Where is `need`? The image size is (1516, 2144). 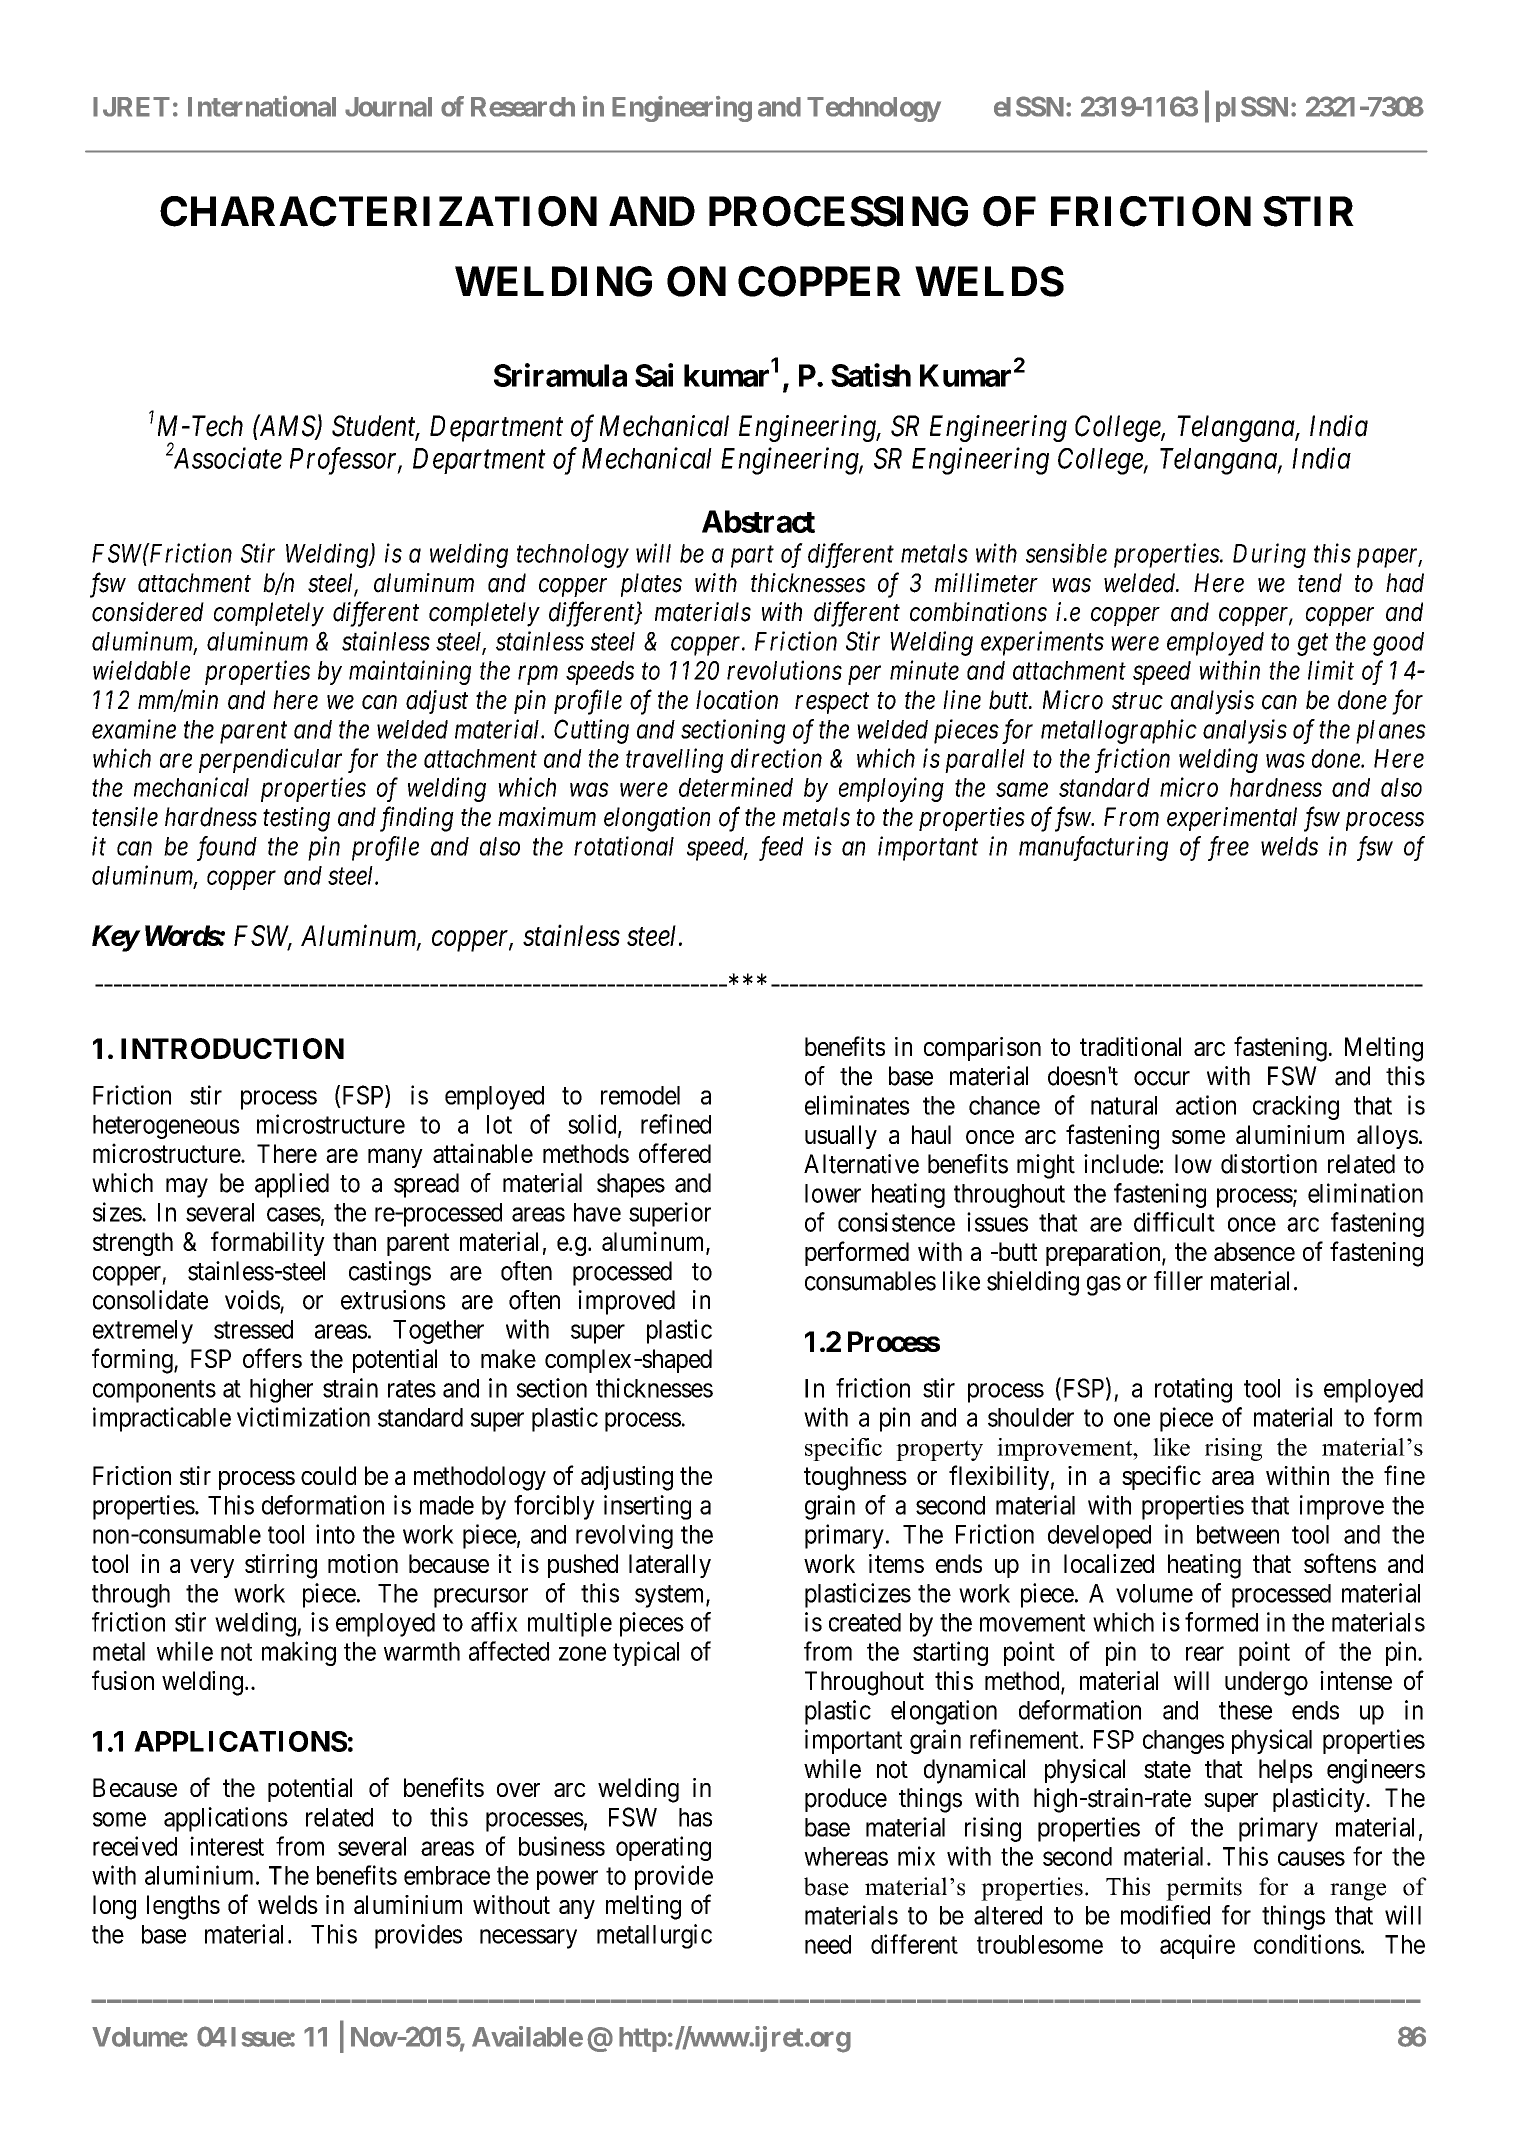
need is located at coordinates (828, 1944).
